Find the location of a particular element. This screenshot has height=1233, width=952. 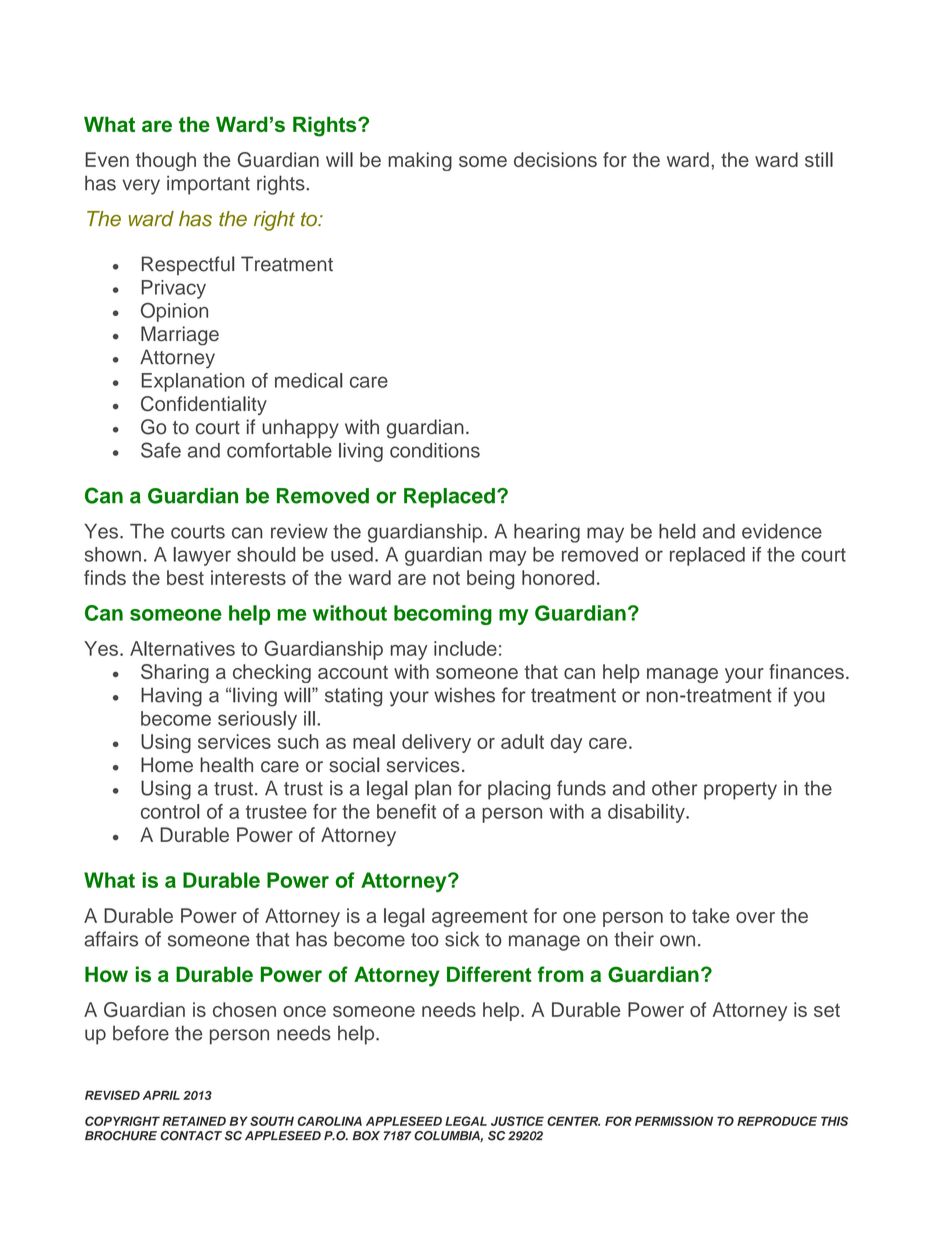

property is located at coordinates (740, 791).
